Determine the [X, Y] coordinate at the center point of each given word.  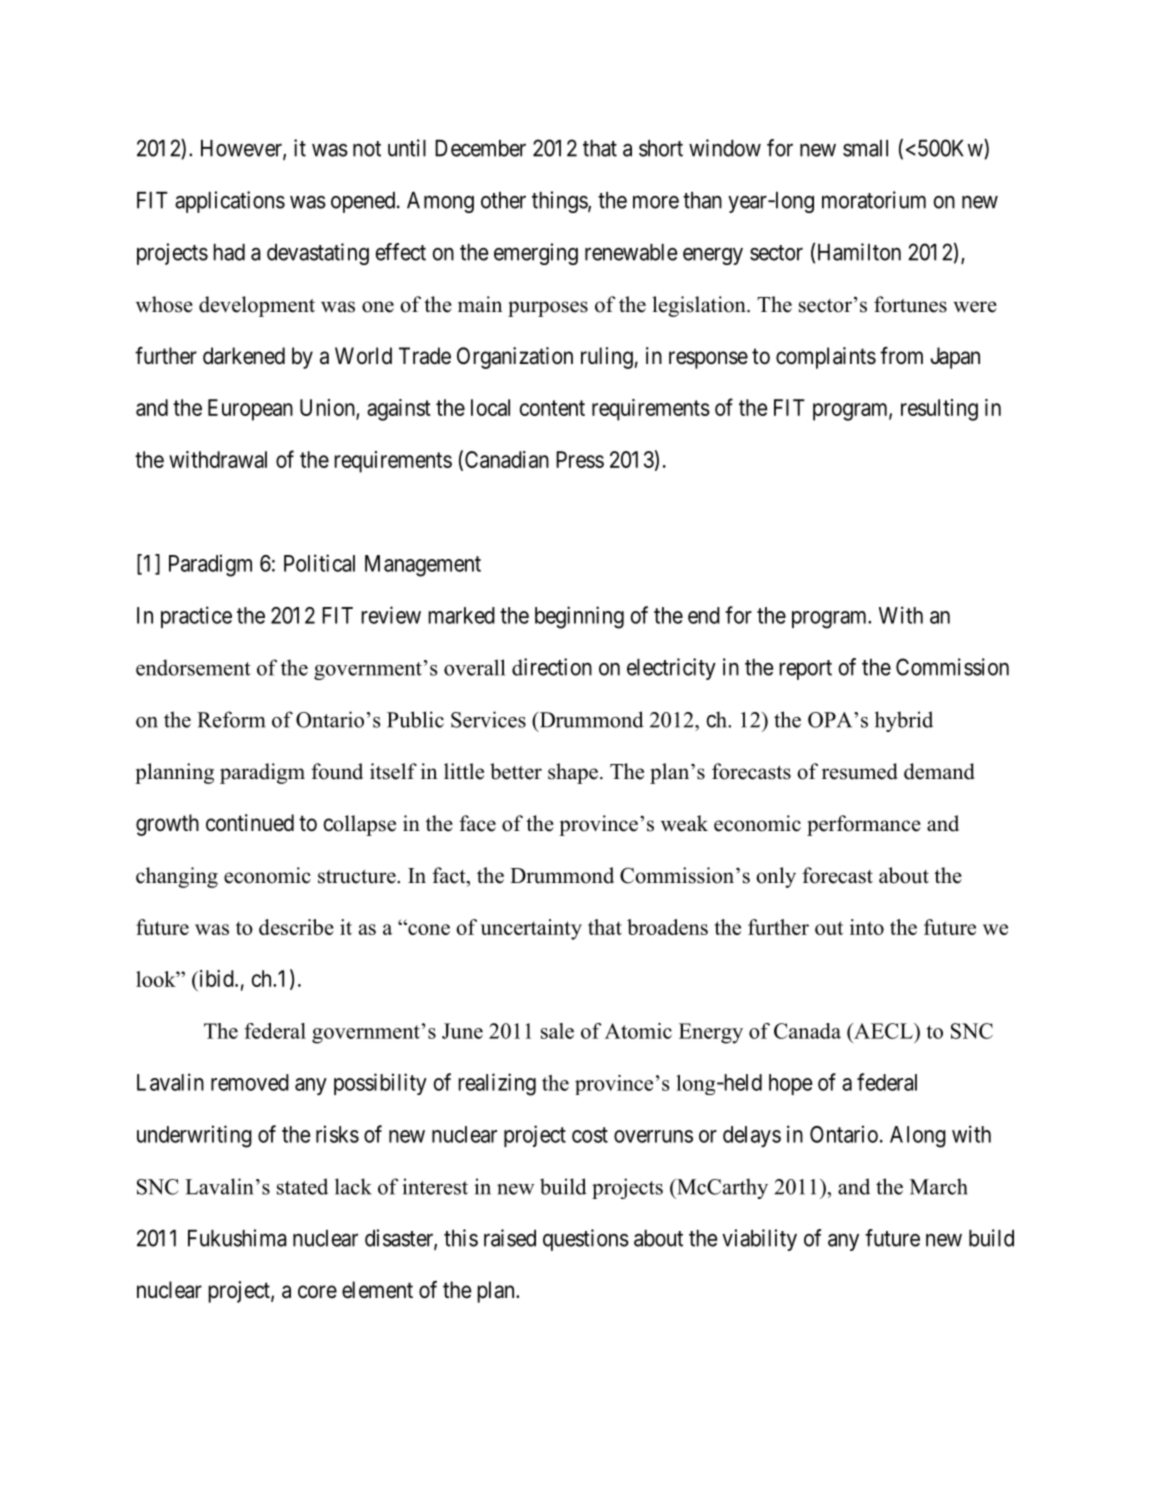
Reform [231, 719]
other [503, 200]
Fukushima [237, 1238]
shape [573, 773]
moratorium [874, 200]
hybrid [904, 721]
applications [230, 202]
